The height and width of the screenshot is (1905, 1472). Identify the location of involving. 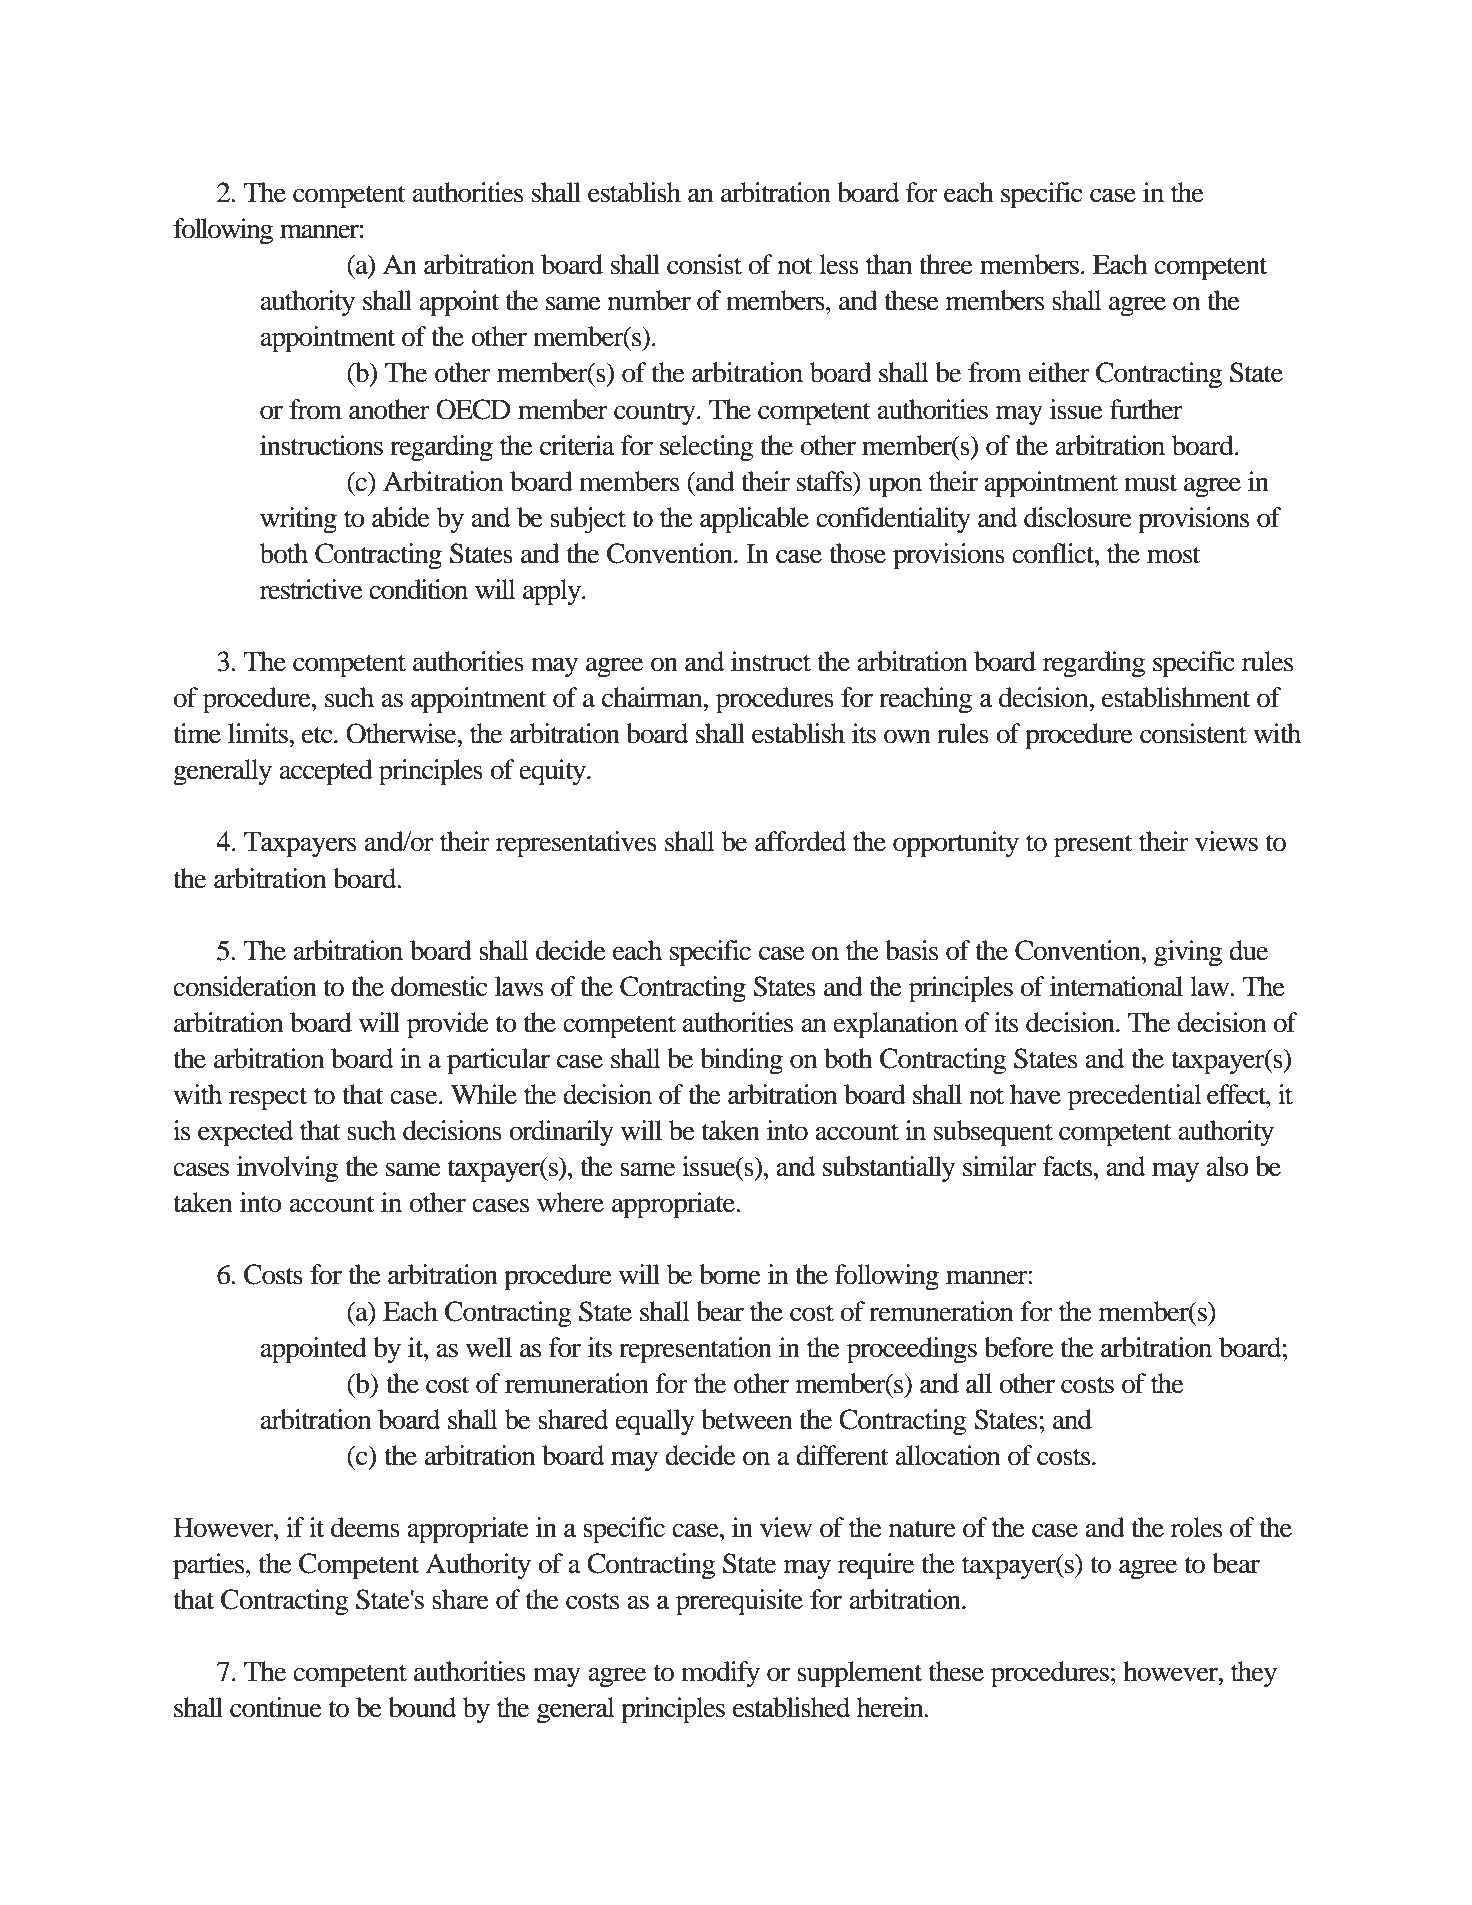
(288, 1169).
